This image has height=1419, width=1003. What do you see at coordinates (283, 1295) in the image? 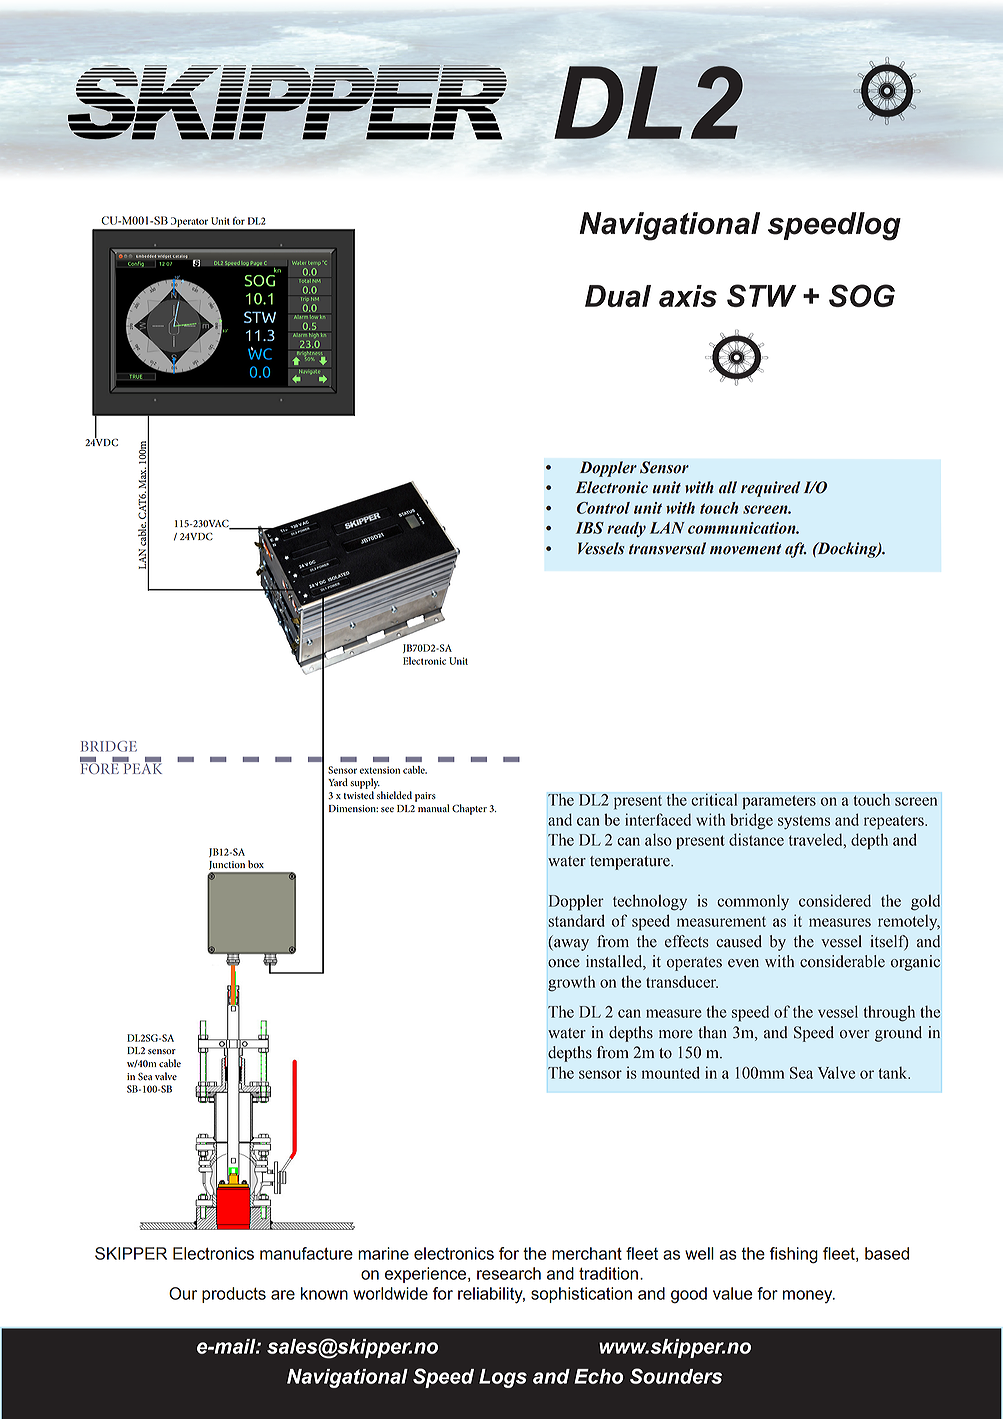
I see `are` at bounding box center [283, 1295].
